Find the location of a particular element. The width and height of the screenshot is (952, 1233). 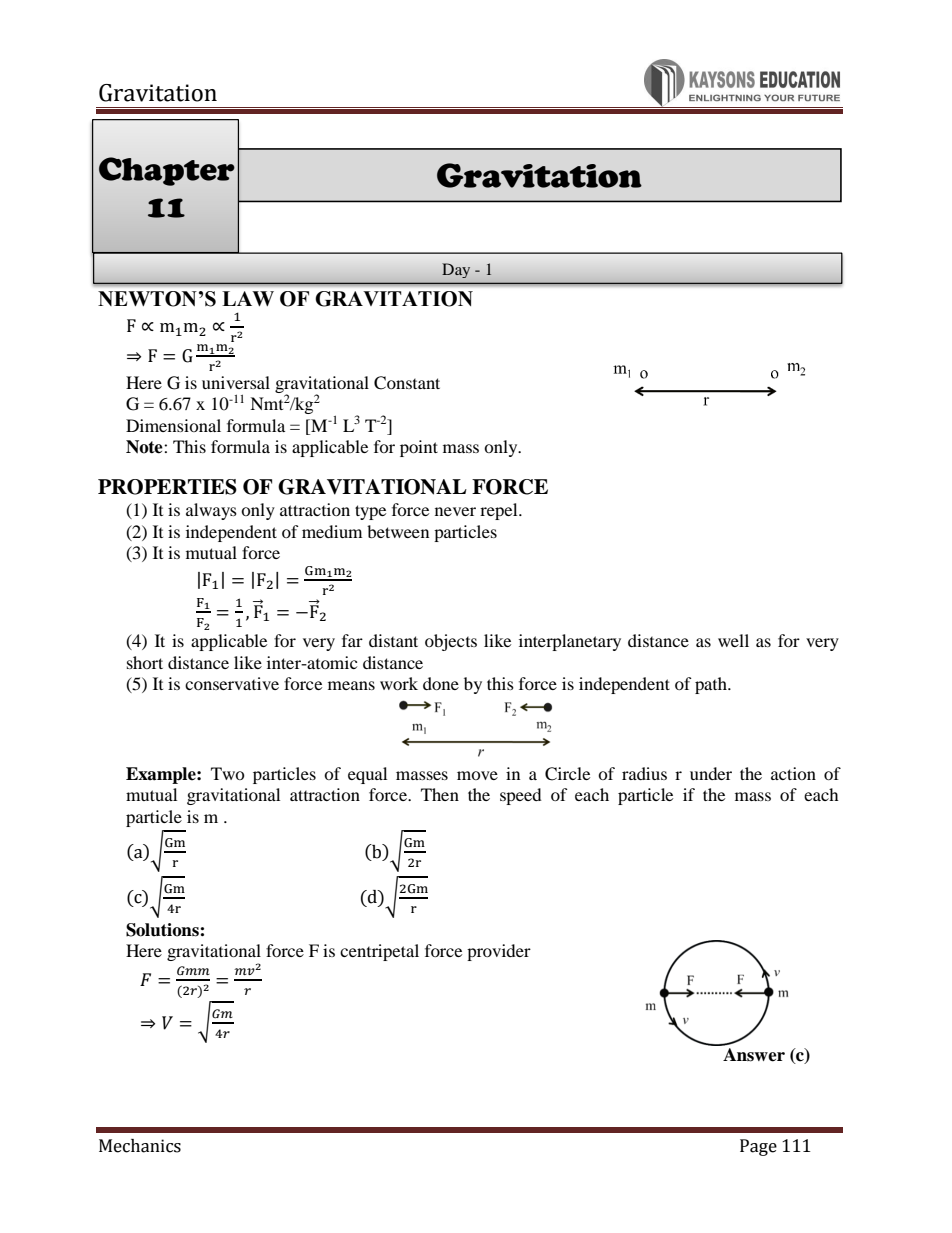

Two is located at coordinates (228, 773).
